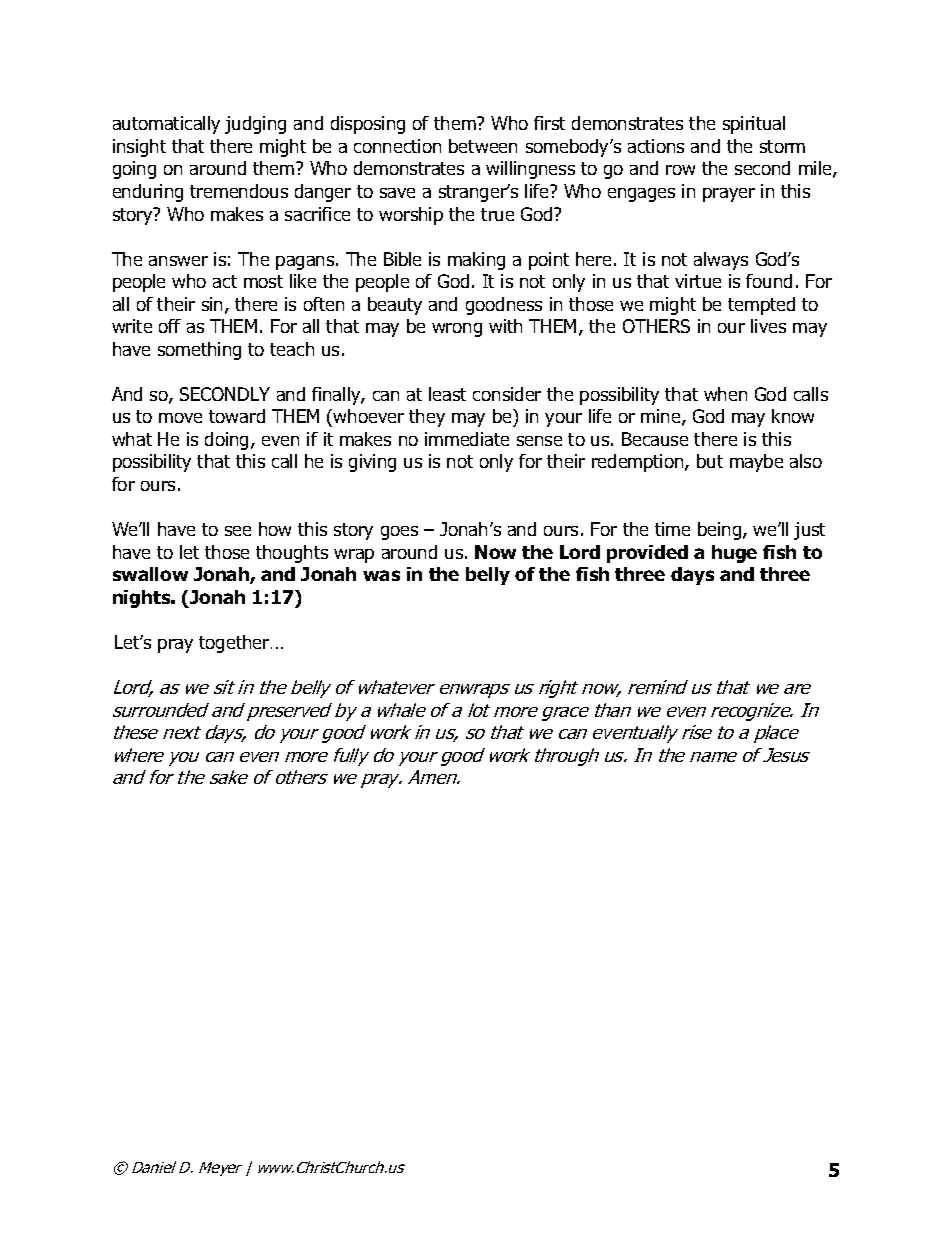 The image size is (952, 1233). Describe the element at coordinates (399, 533) in the screenshot. I see `goes` at that location.
